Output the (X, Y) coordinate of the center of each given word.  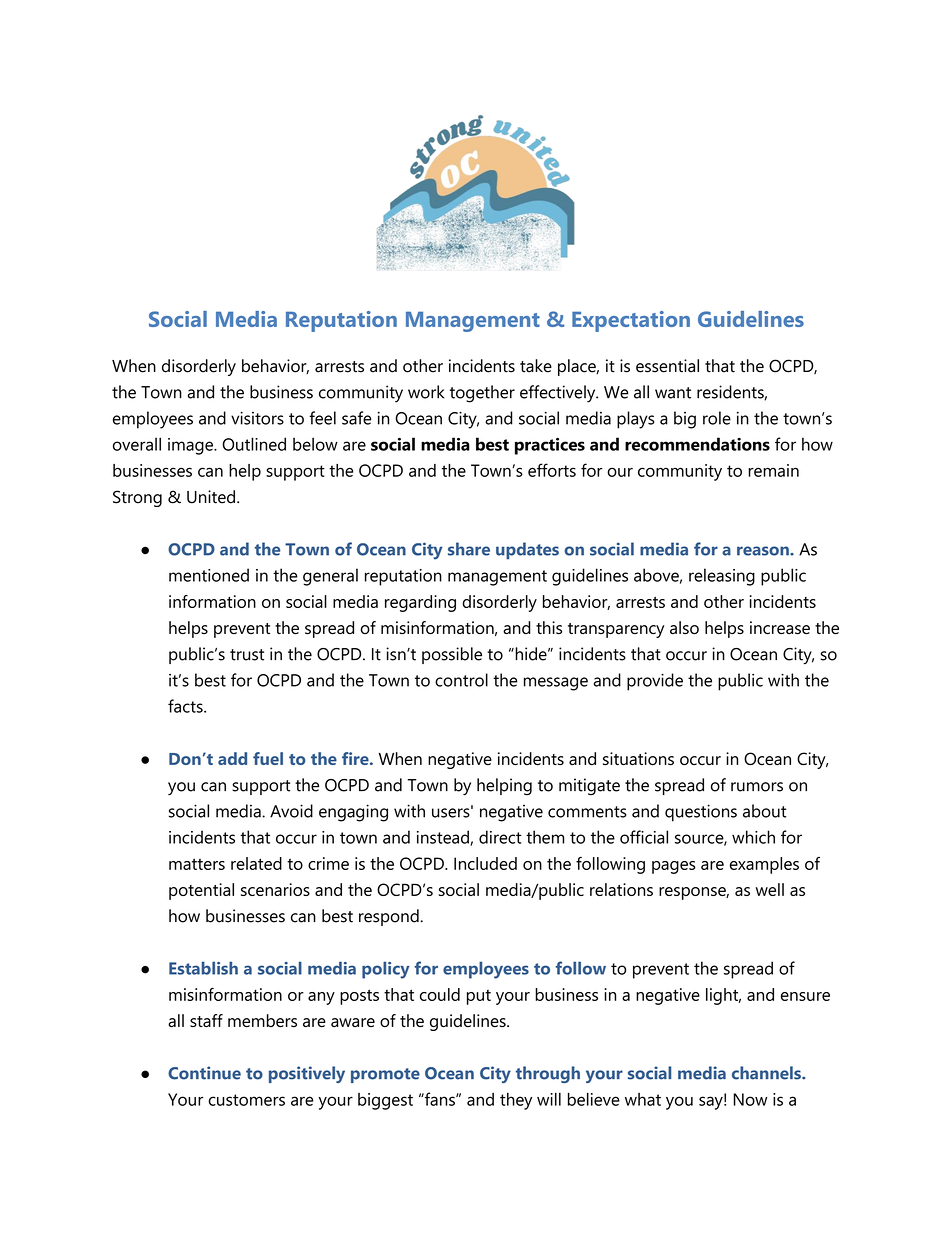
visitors (257, 418)
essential (667, 366)
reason (764, 551)
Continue (204, 1073)
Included (485, 863)
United (211, 497)
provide (655, 682)
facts (186, 706)
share (469, 549)
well (770, 889)
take (536, 366)
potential (201, 891)
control (461, 680)
